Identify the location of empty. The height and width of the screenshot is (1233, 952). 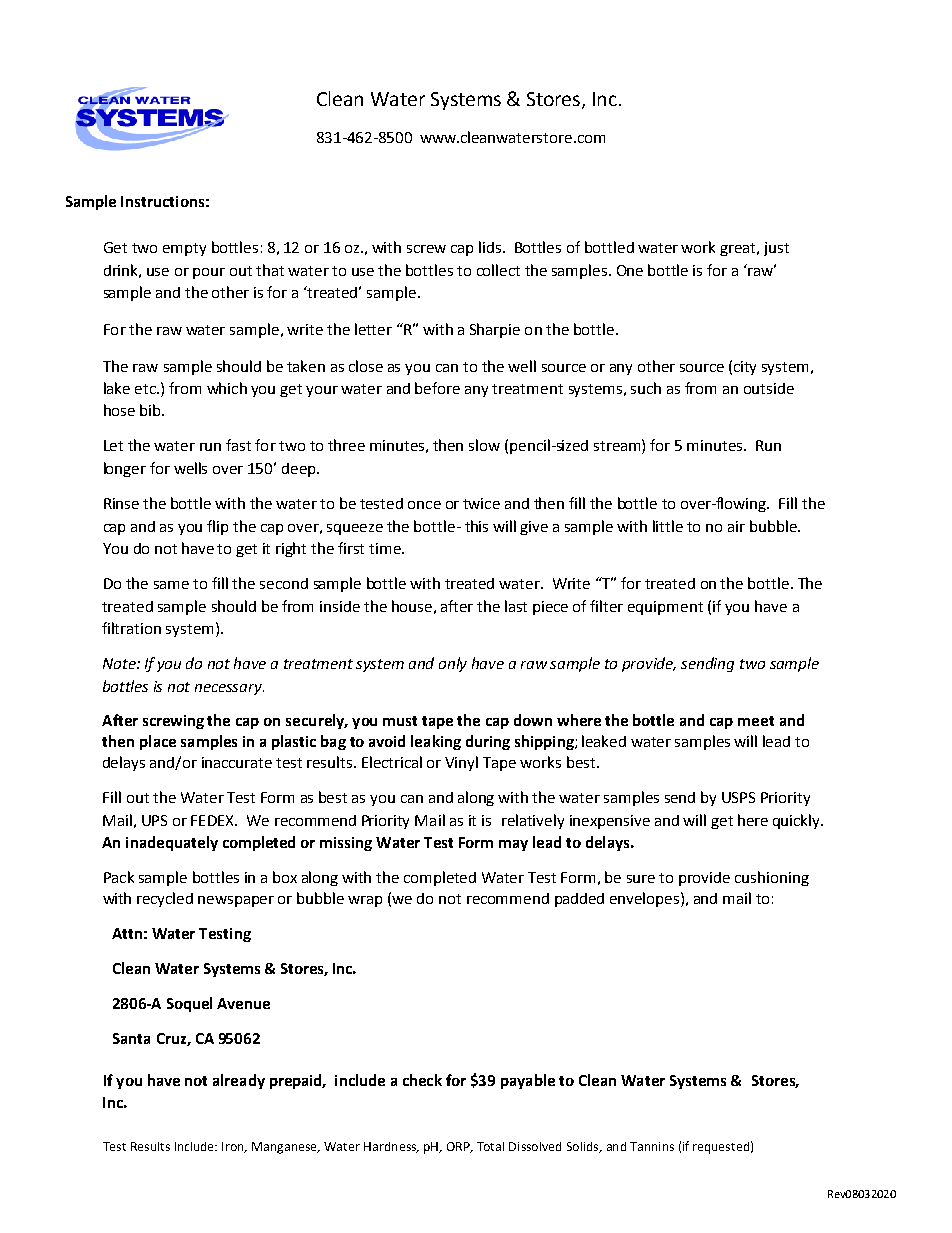
(184, 249).
